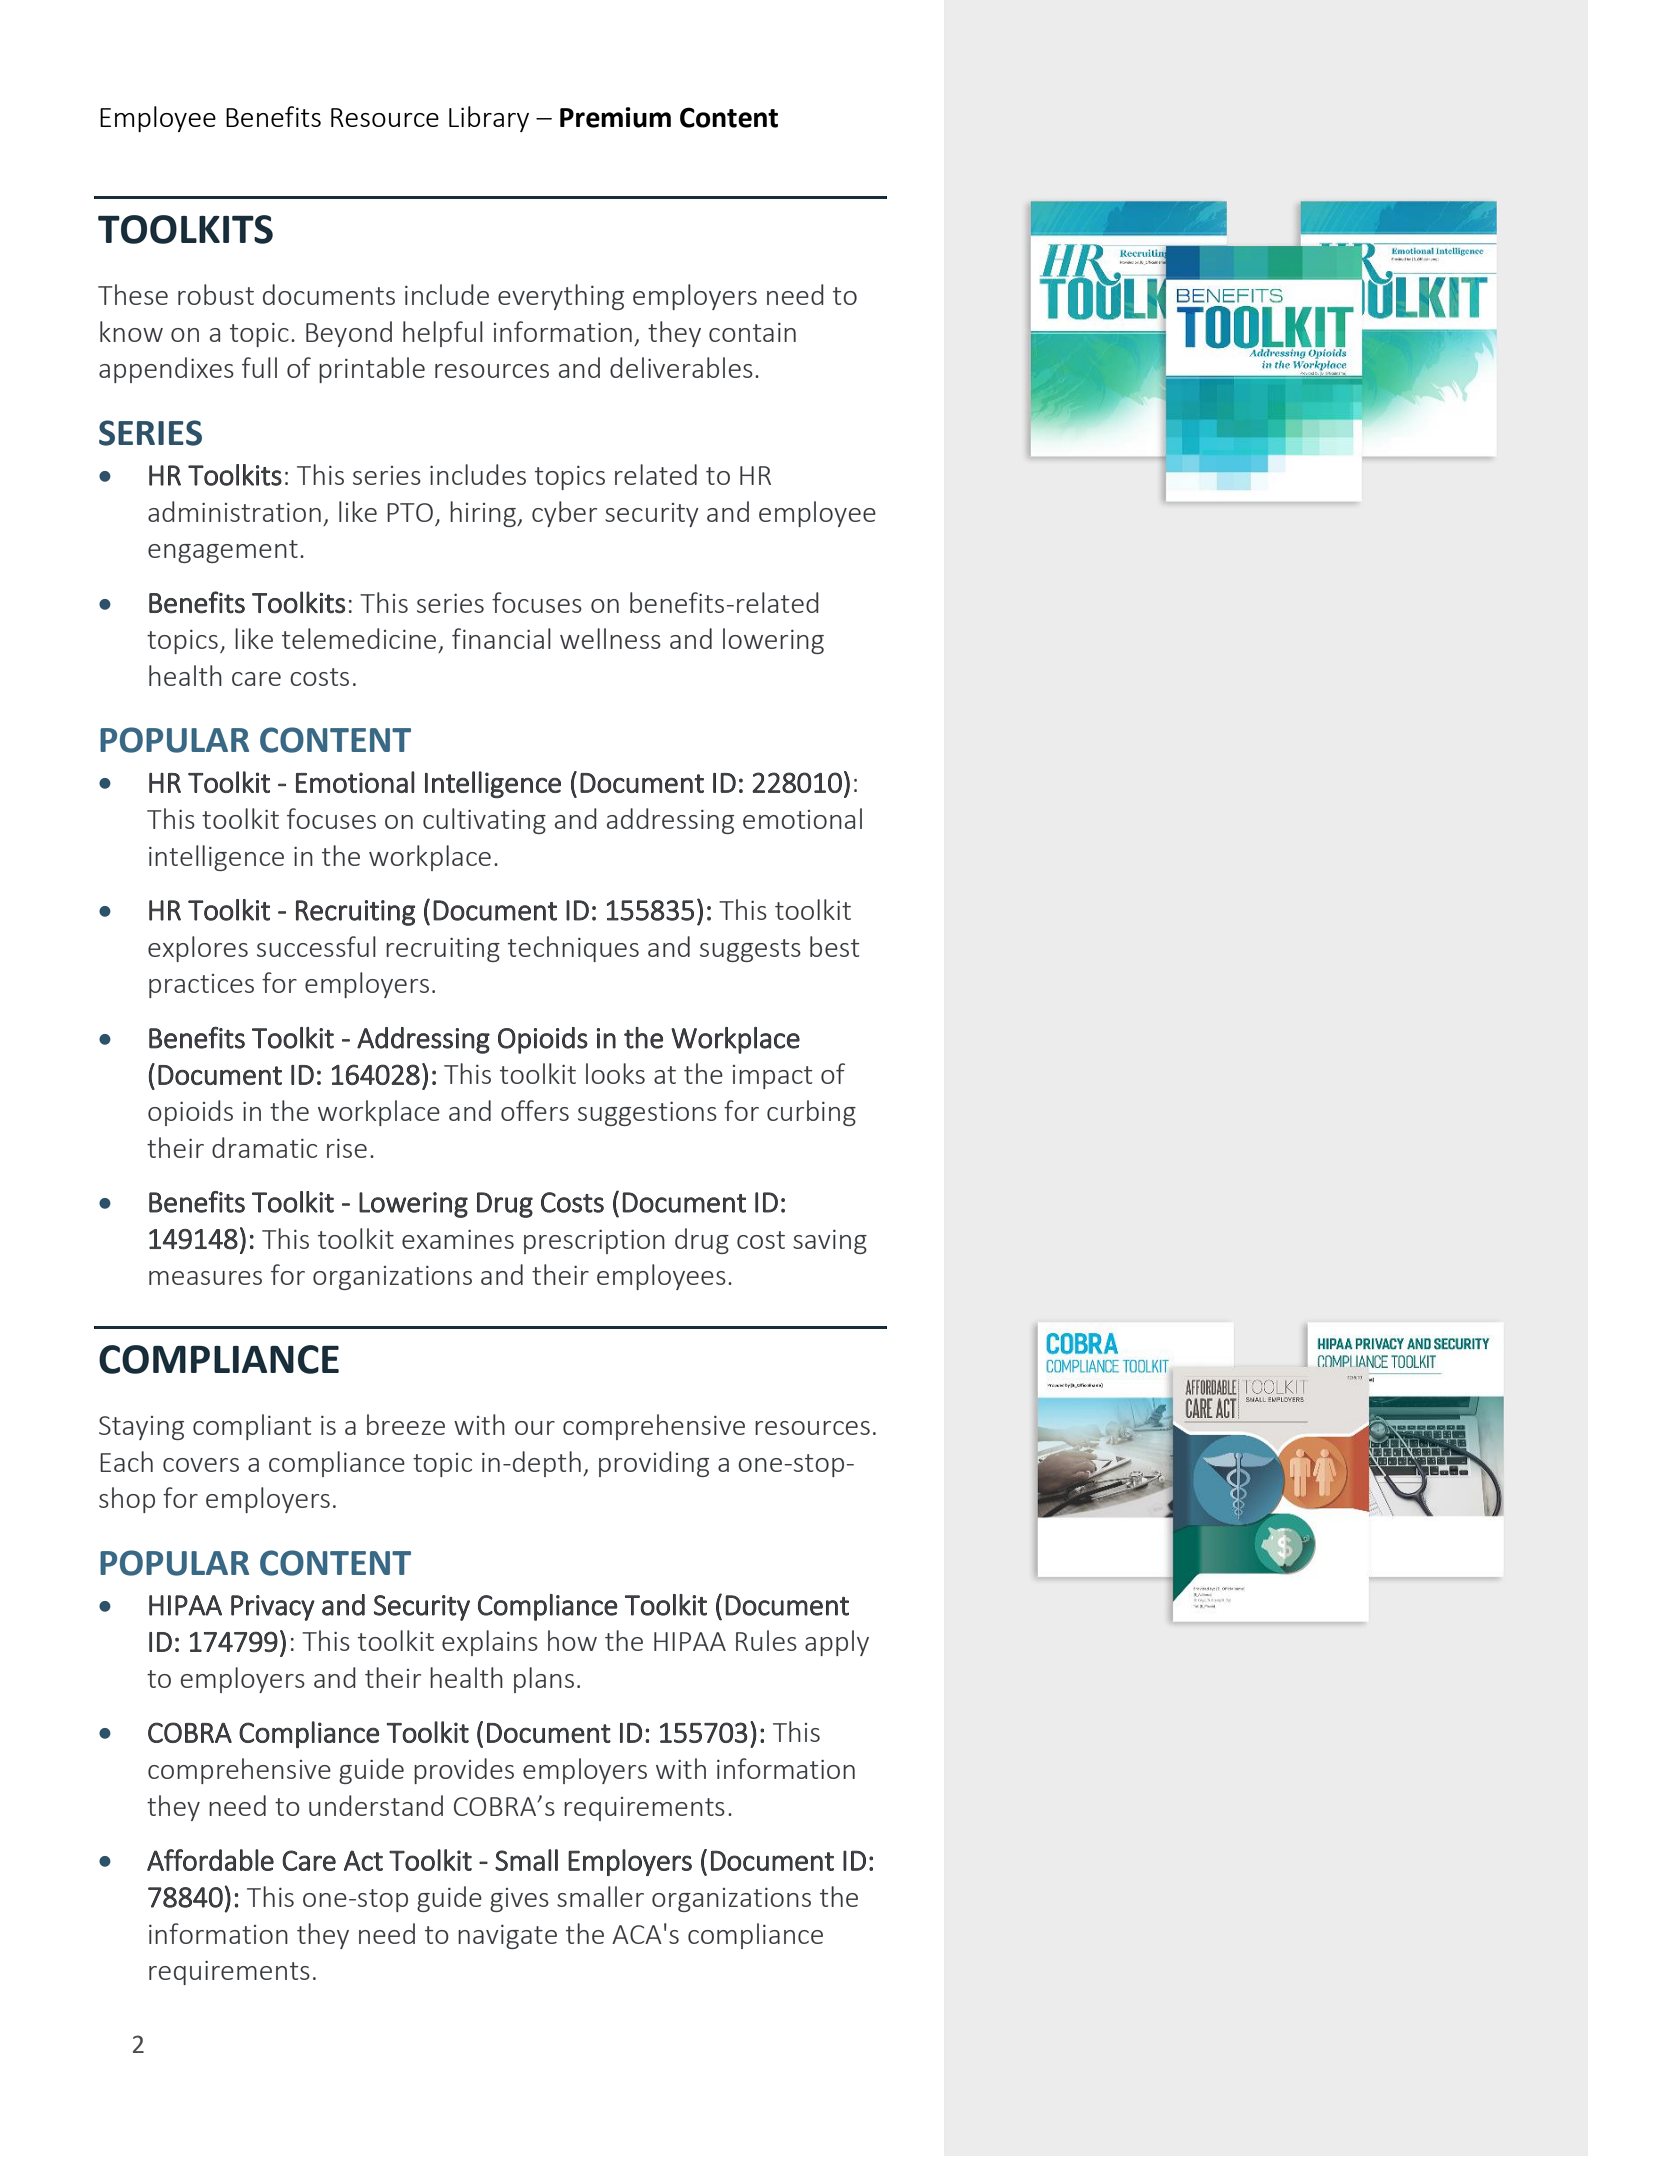 The image size is (1667, 2158). I want to click on engagement, so click(223, 551).
